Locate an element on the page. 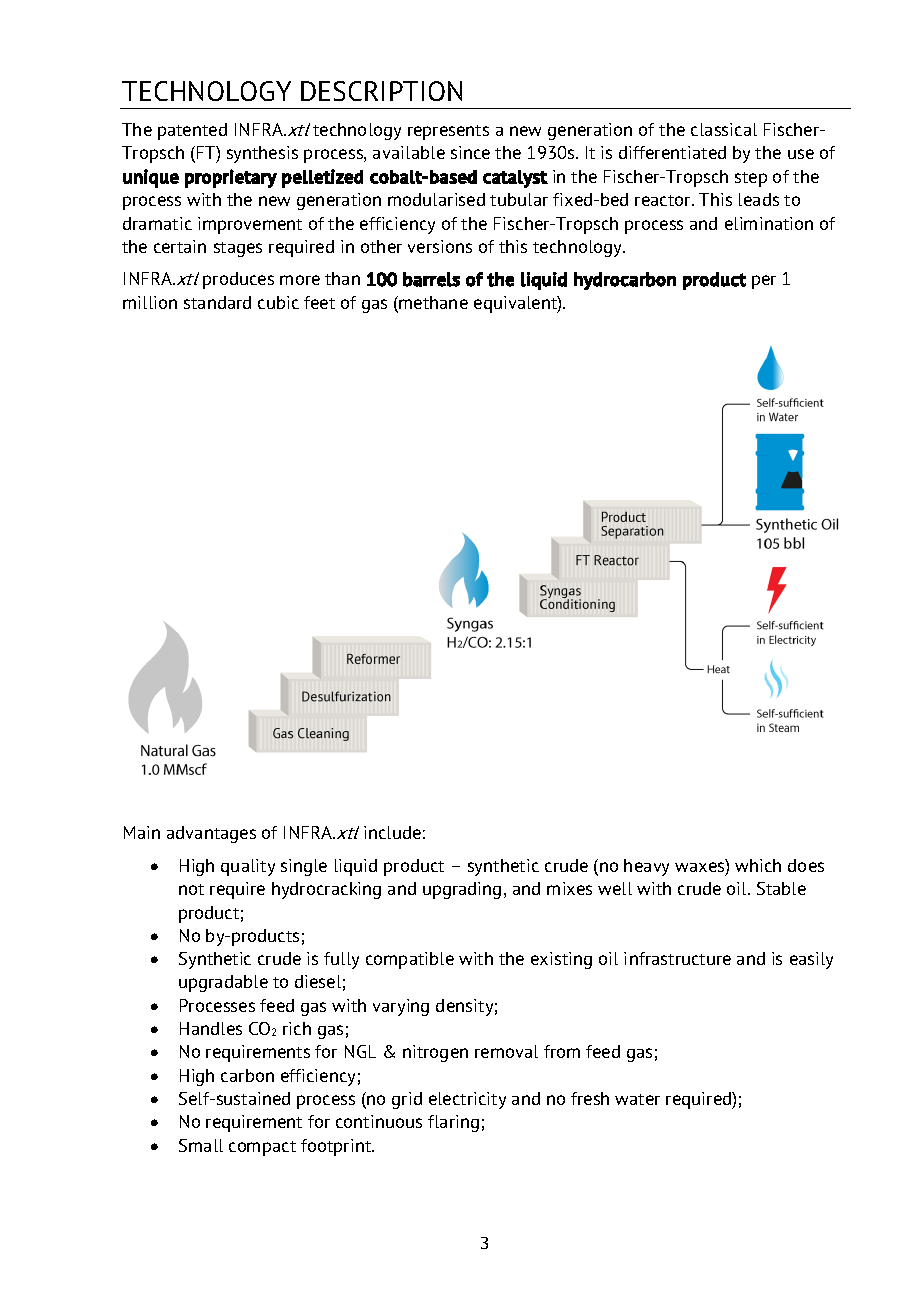 The width and height of the page is (924, 1308). Small is located at coordinates (201, 1145).
